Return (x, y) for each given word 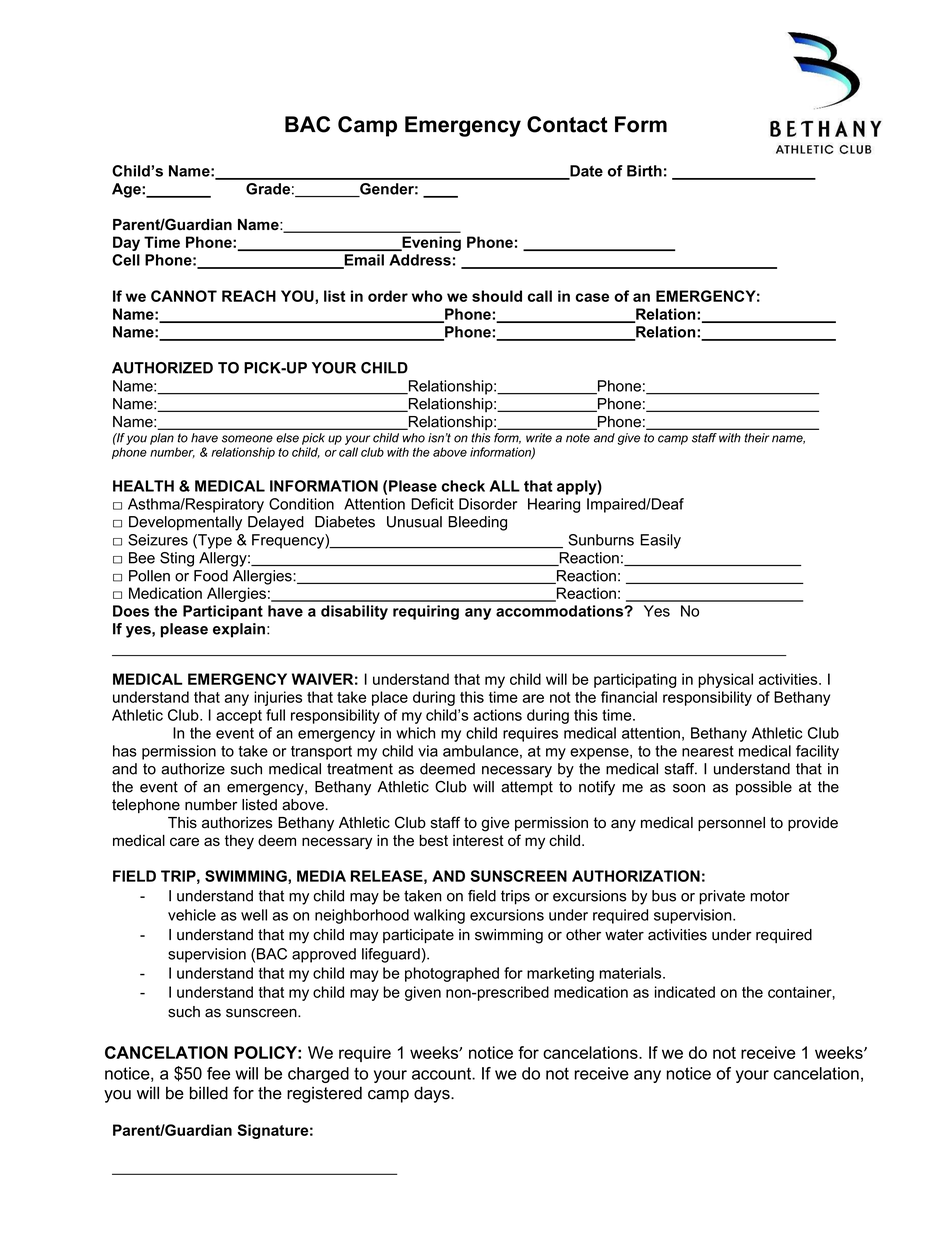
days (433, 1094)
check (463, 486)
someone (247, 439)
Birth (644, 171)
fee (218, 1073)
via (428, 751)
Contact (567, 124)
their (756, 438)
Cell (126, 260)
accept (239, 717)
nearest (708, 751)
